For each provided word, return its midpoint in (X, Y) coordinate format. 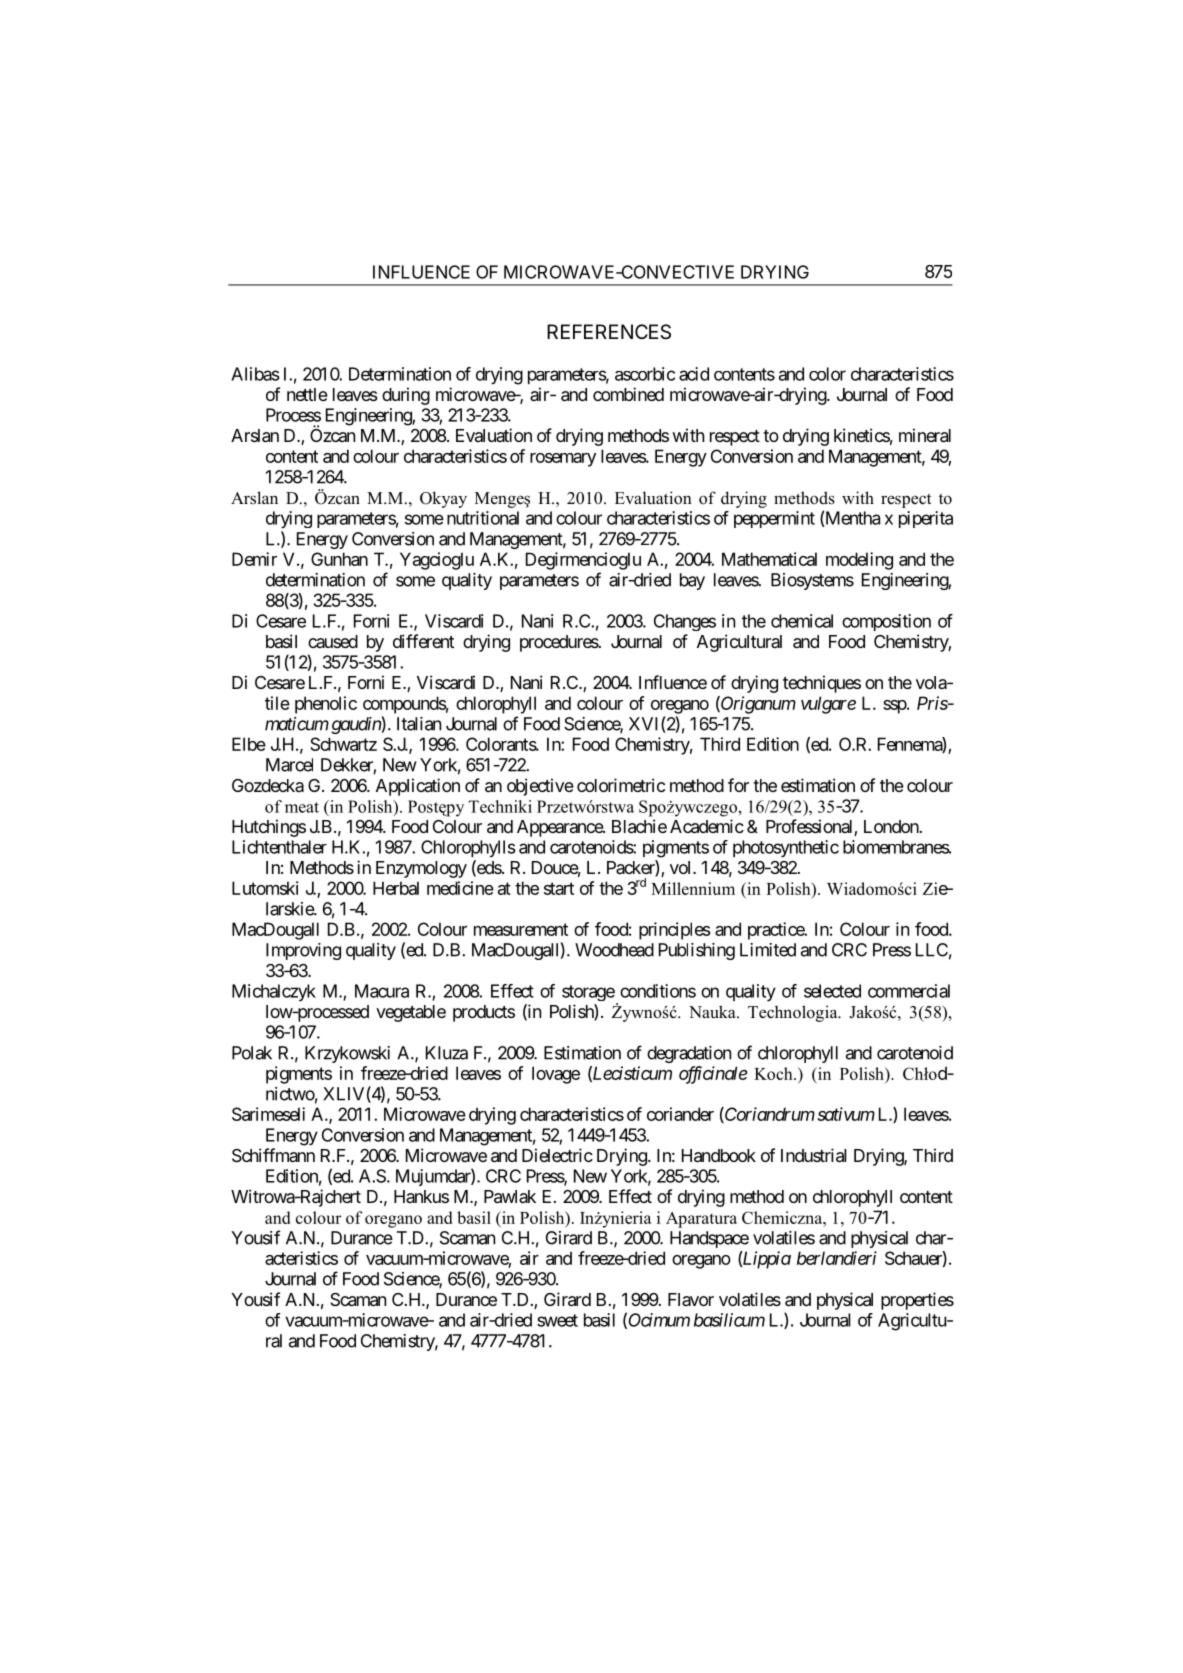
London (891, 826)
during (406, 396)
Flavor (691, 1299)
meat (302, 807)
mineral (925, 435)
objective (540, 787)
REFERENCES (609, 332)
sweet (557, 1320)
